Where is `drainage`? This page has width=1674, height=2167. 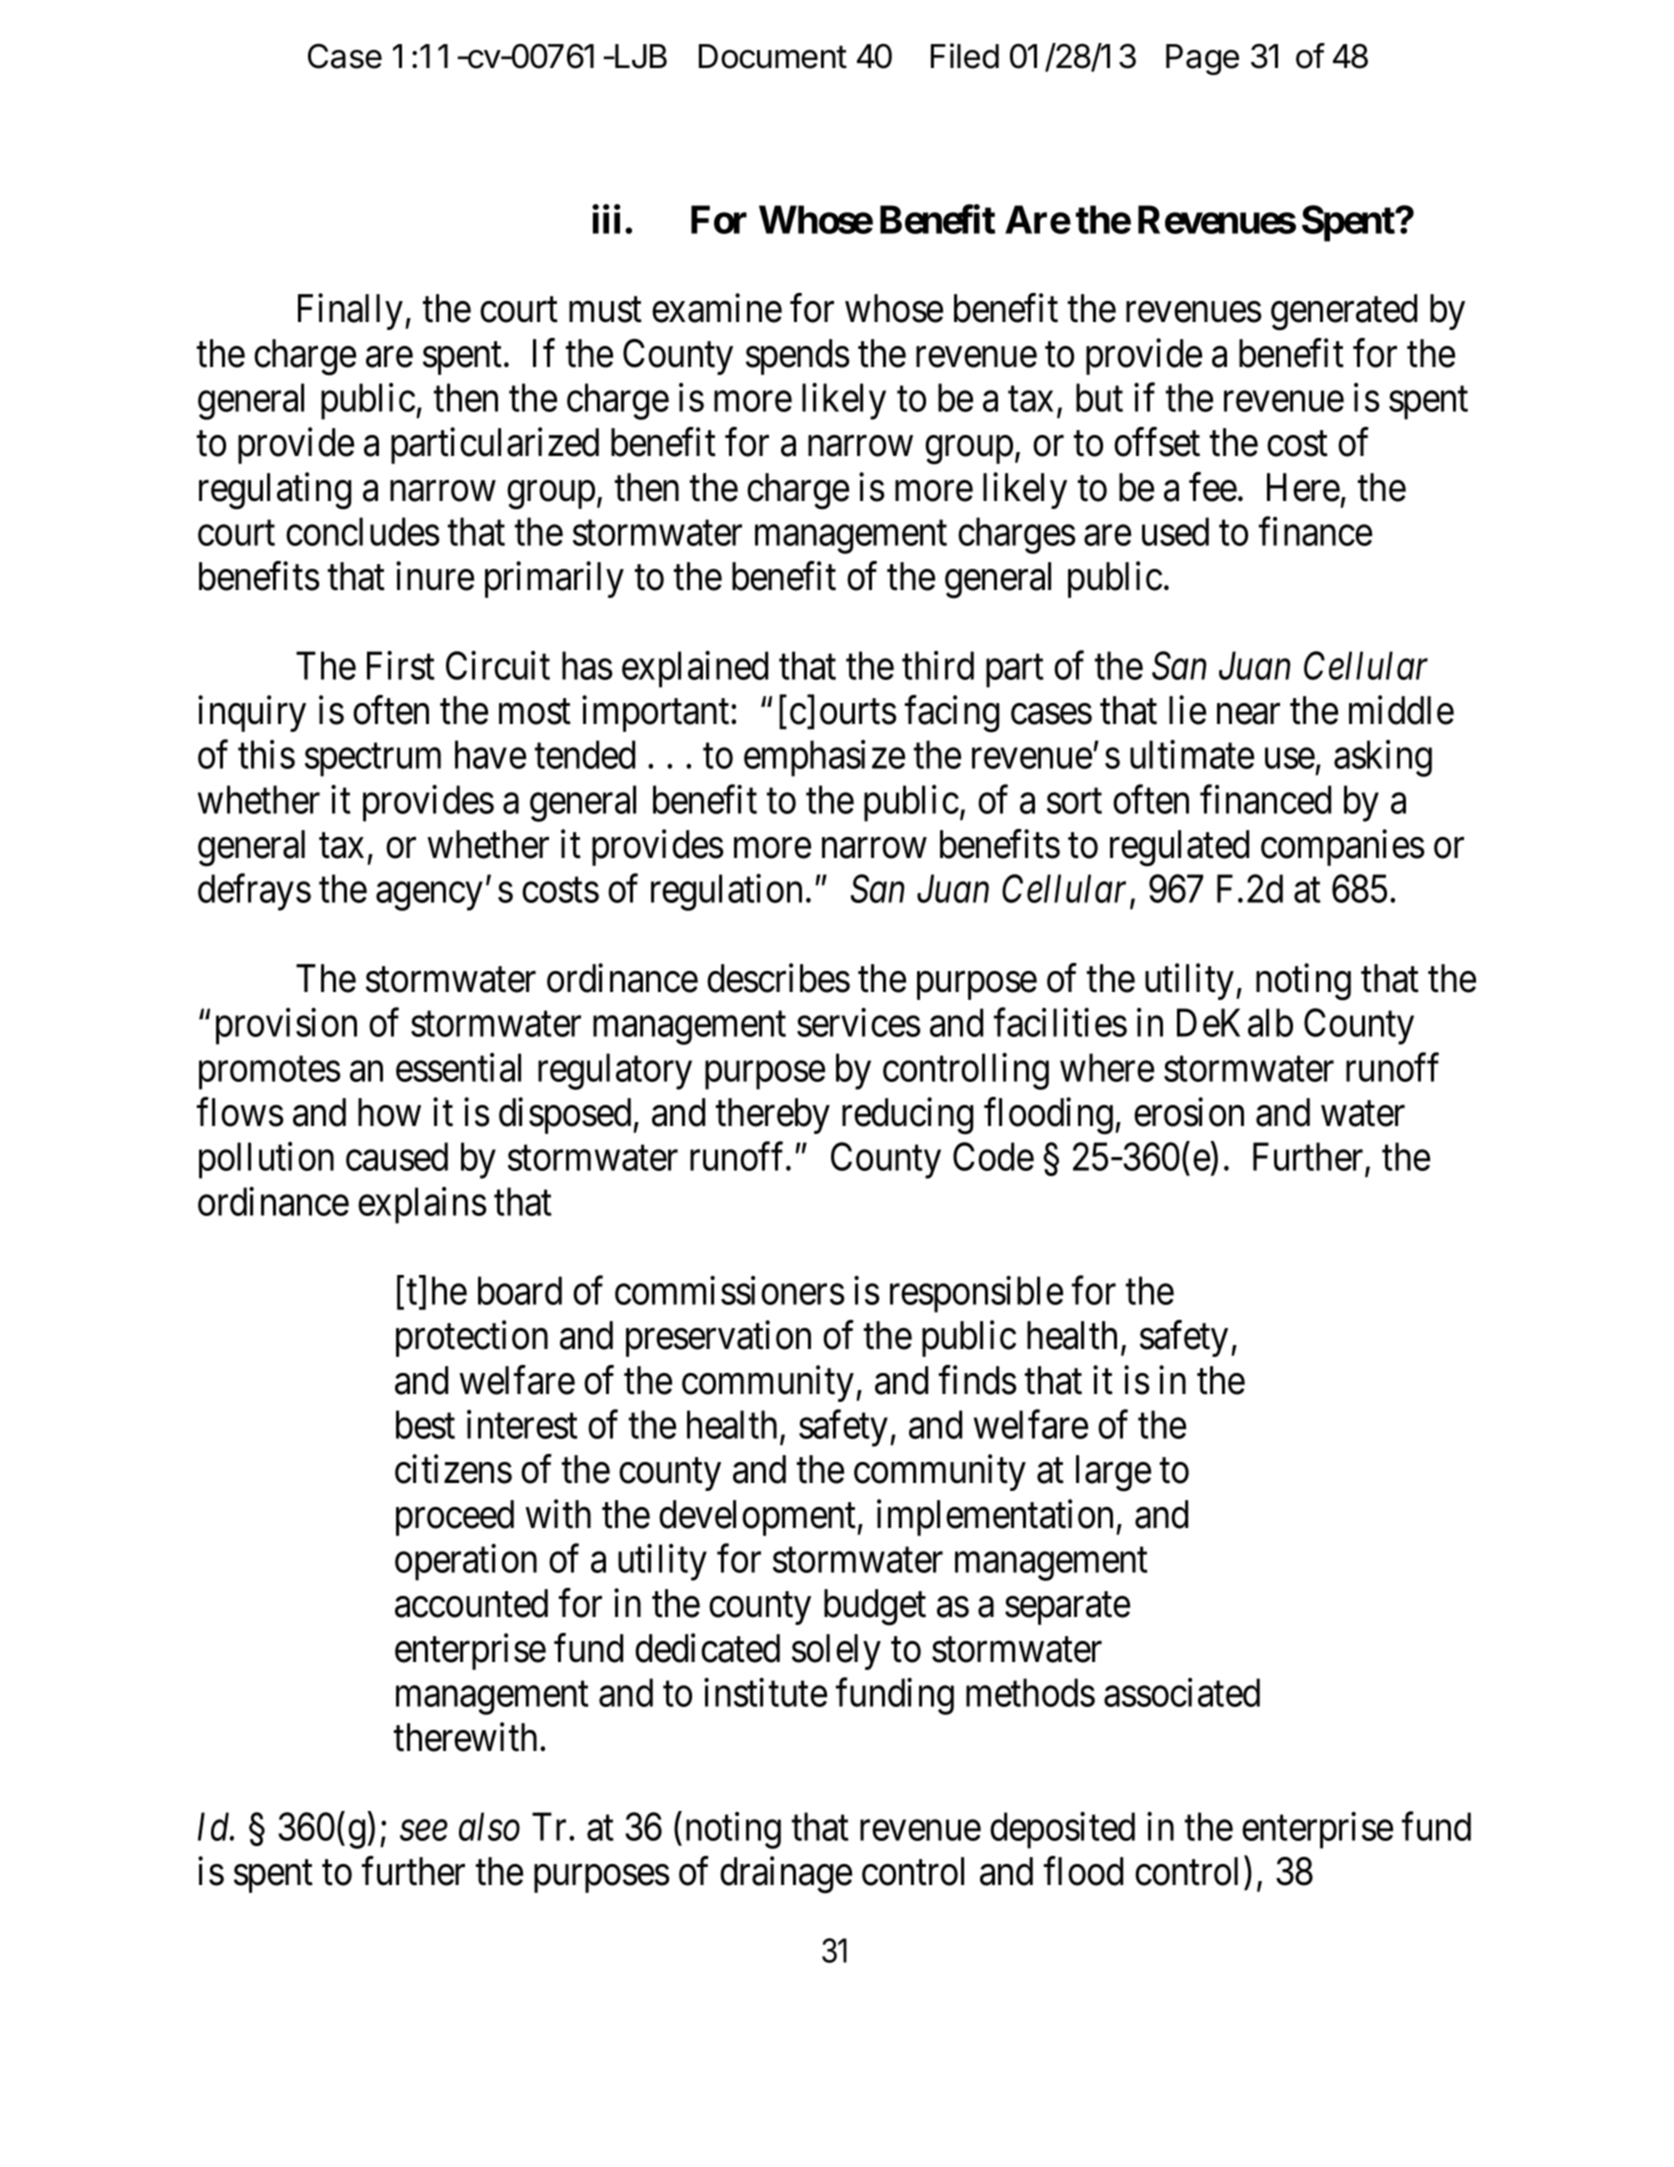
drainage is located at coordinates (786, 1875).
